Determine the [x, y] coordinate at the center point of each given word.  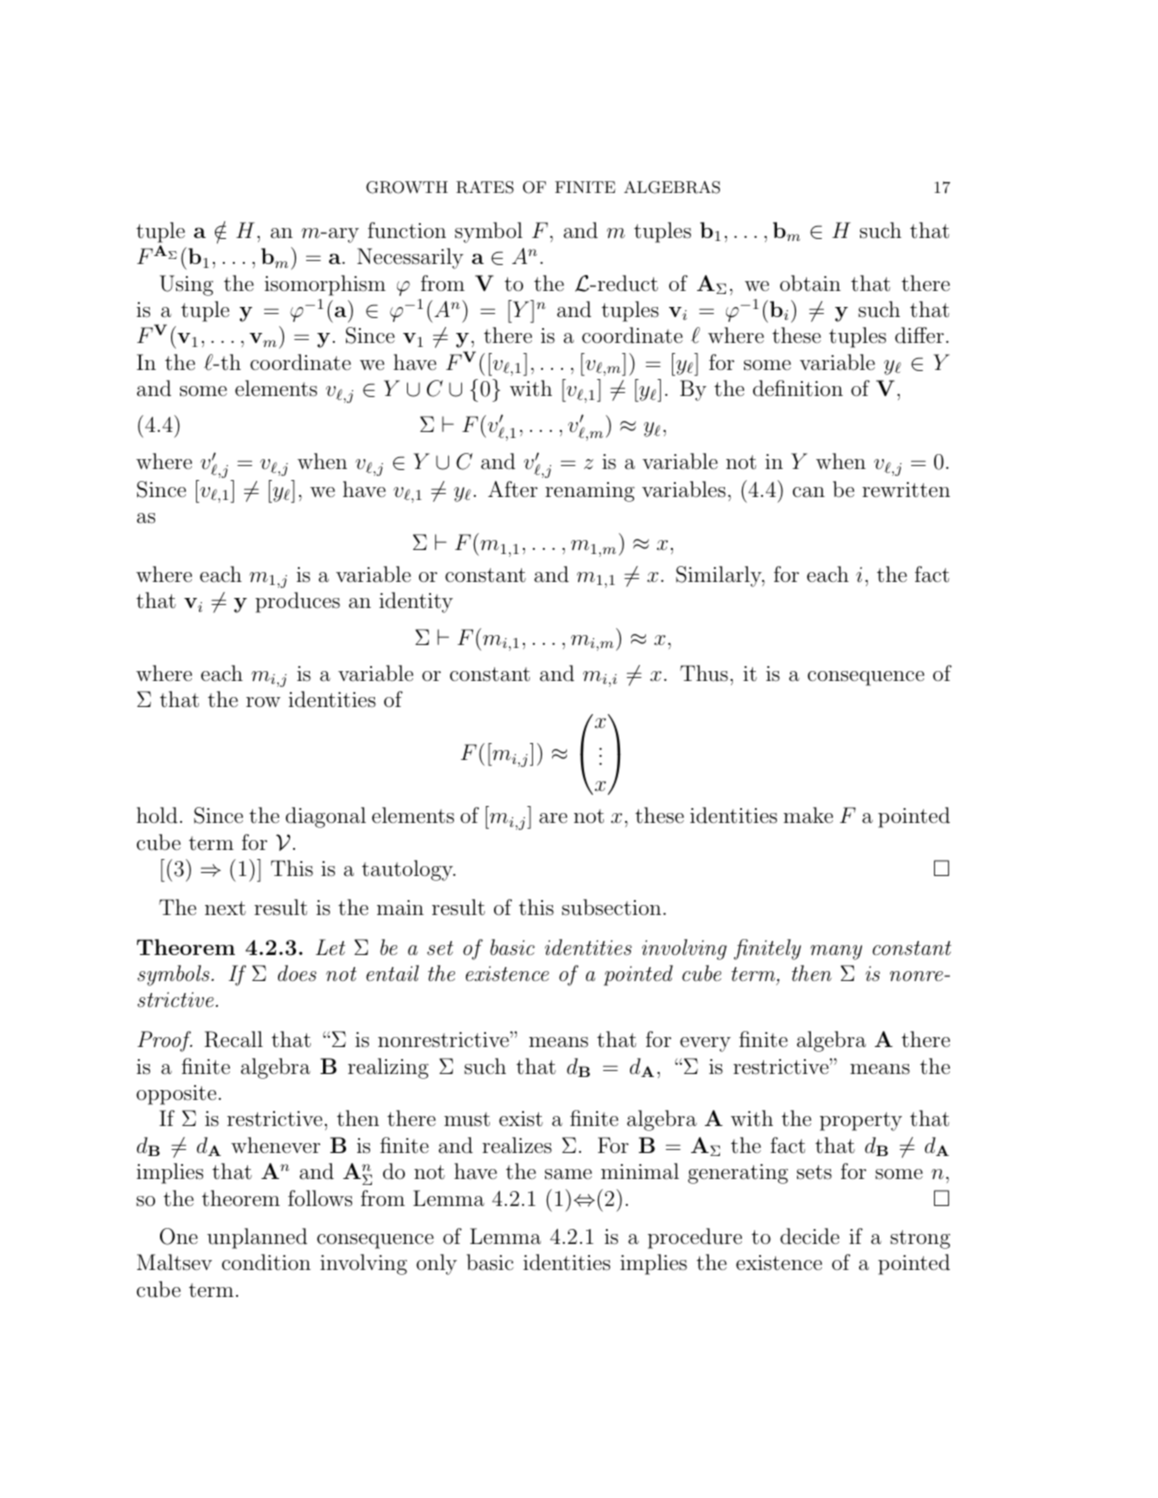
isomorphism [325, 285]
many [836, 952]
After [513, 489]
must [467, 1119]
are [553, 818]
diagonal [326, 817]
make [808, 815]
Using [186, 285]
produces [297, 602]
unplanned [257, 1238]
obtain [810, 283]
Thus [704, 673]
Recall [233, 1039]
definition [798, 388]
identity [416, 602]
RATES [485, 187]
